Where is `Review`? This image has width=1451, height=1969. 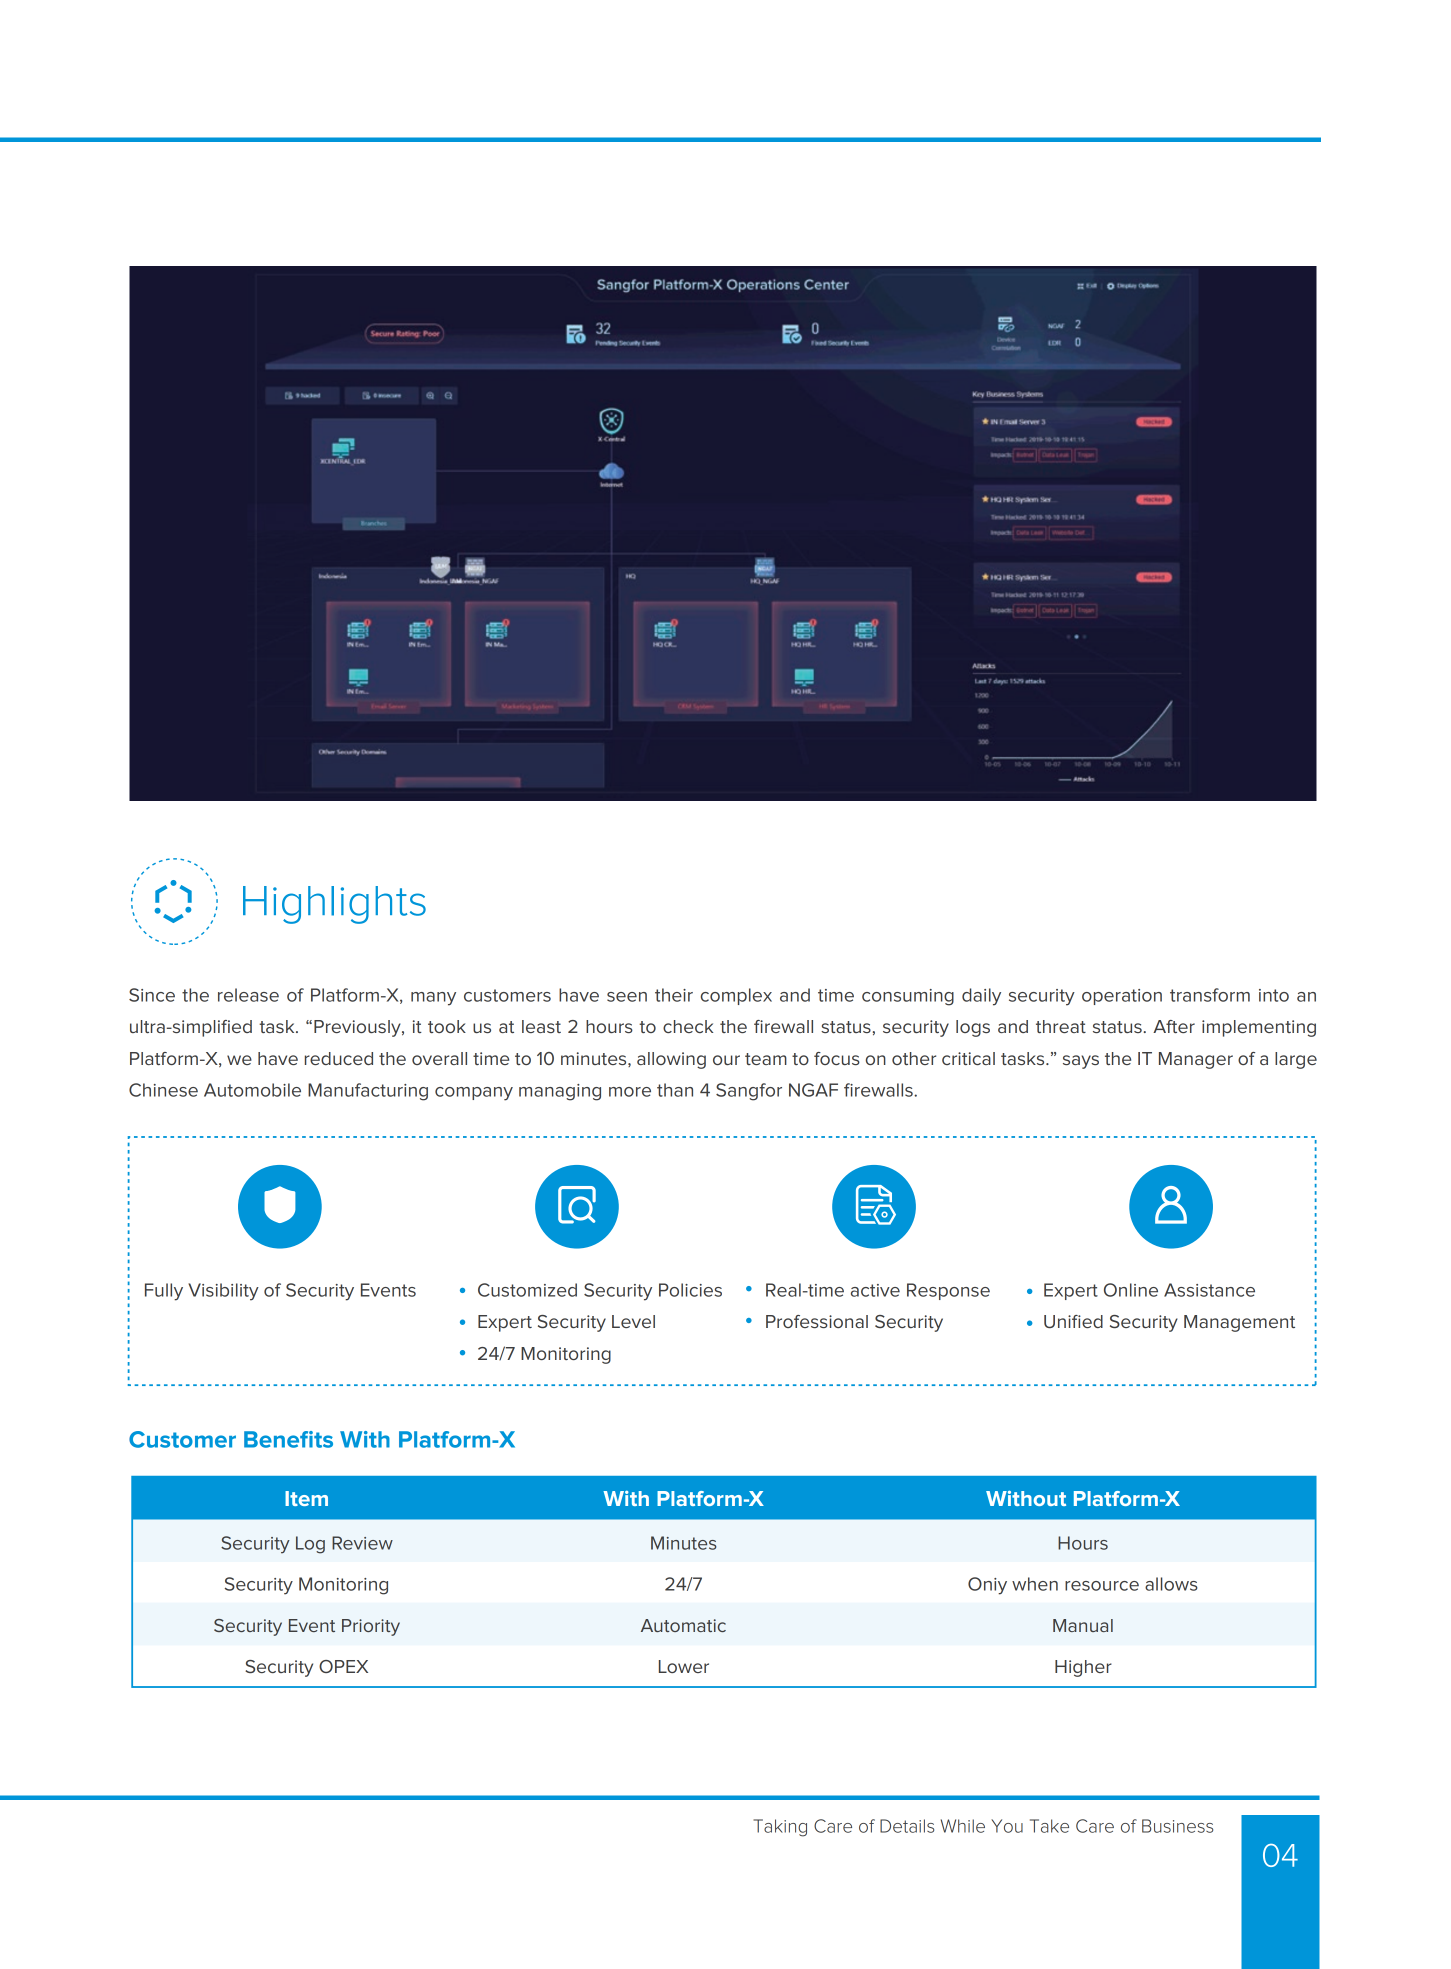
Review is located at coordinates (362, 1543).
